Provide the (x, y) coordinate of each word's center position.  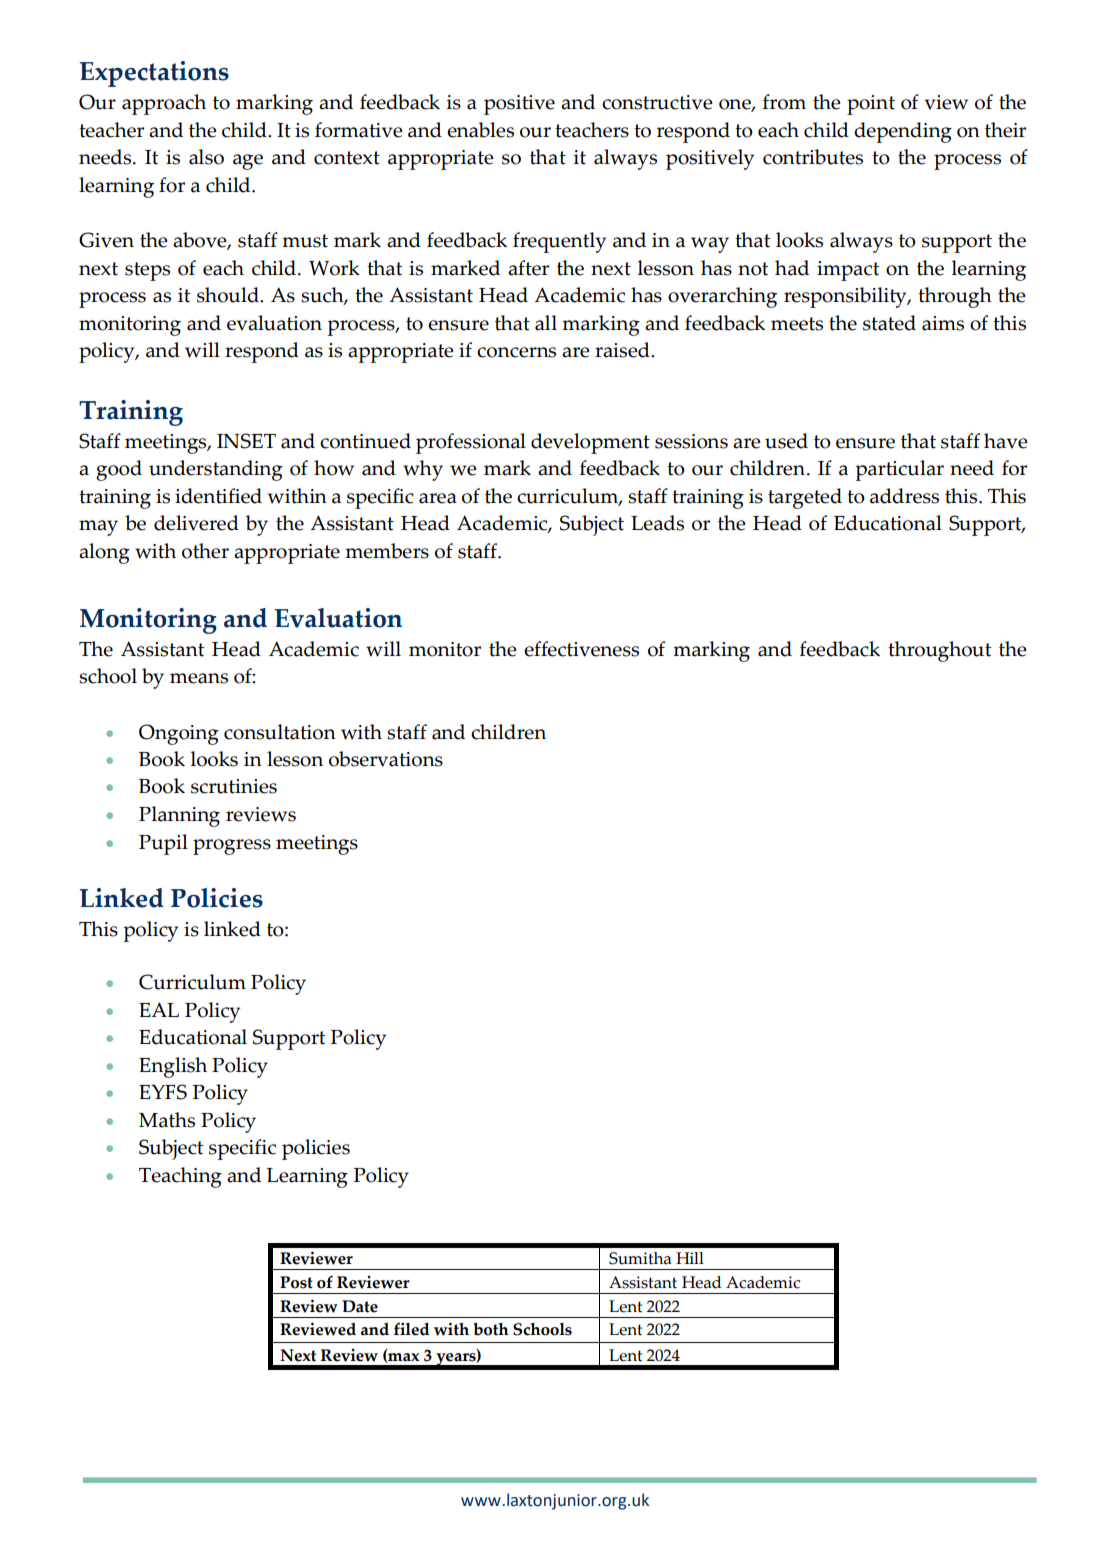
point (871, 105)
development (590, 443)
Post (296, 1282)
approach (164, 104)
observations (386, 759)
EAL (159, 1009)
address (904, 496)
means (199, 678)
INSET (246, 441)
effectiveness (581, 649)
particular (899, 470)
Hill (690, 1258)
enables (480, 130)
